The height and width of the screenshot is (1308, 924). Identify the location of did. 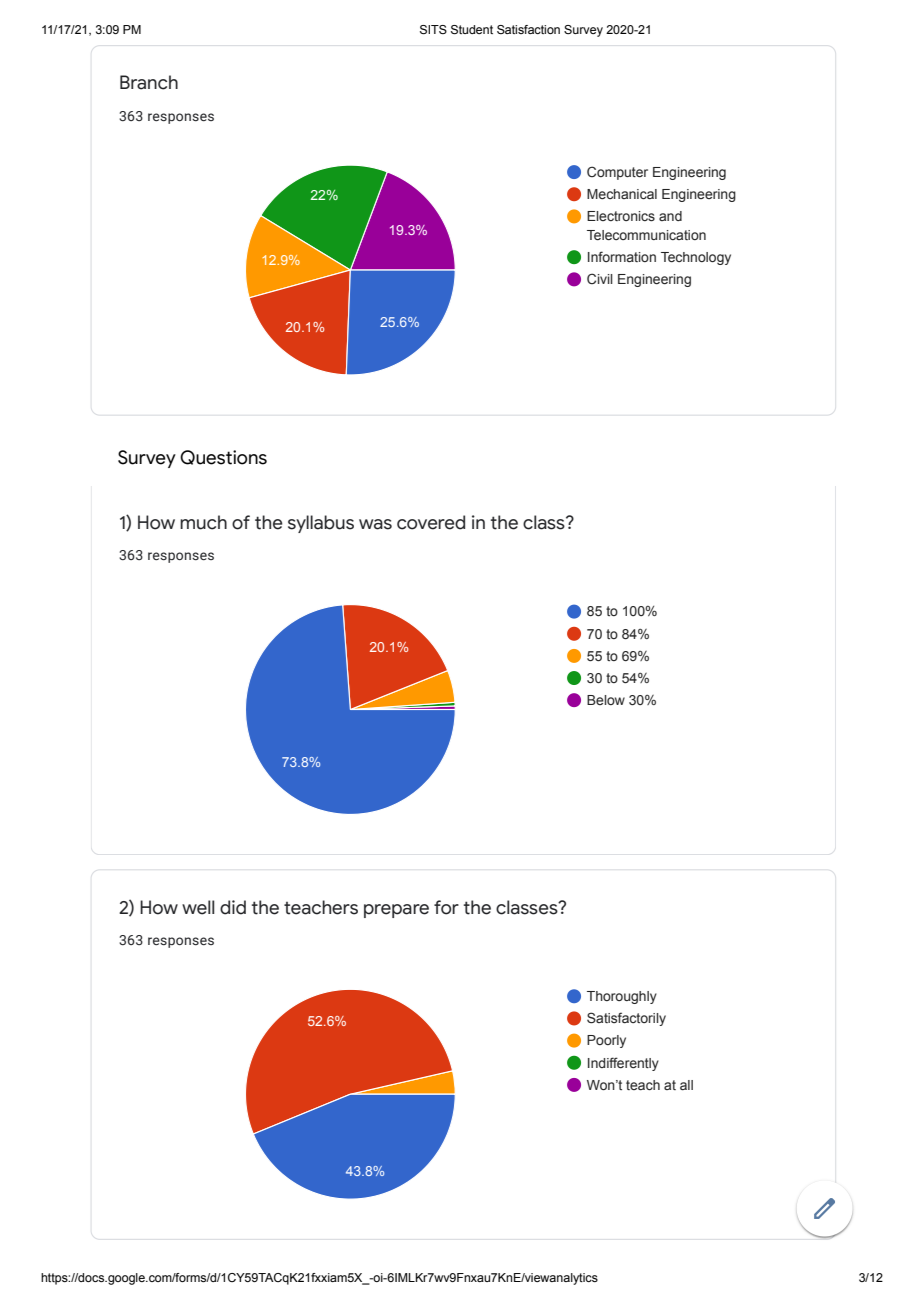
(233, 907).
